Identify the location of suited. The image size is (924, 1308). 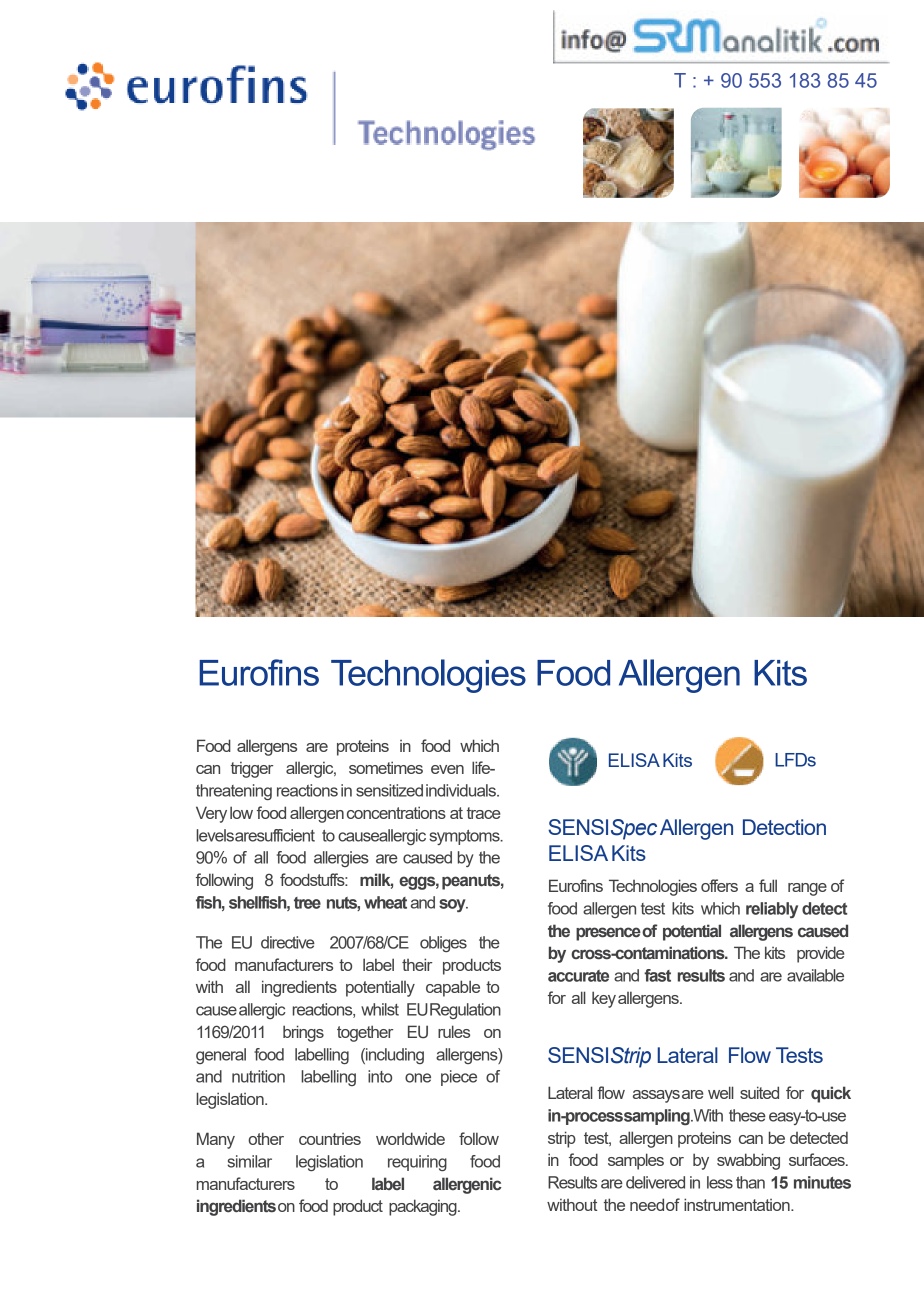
(759, 1092).
